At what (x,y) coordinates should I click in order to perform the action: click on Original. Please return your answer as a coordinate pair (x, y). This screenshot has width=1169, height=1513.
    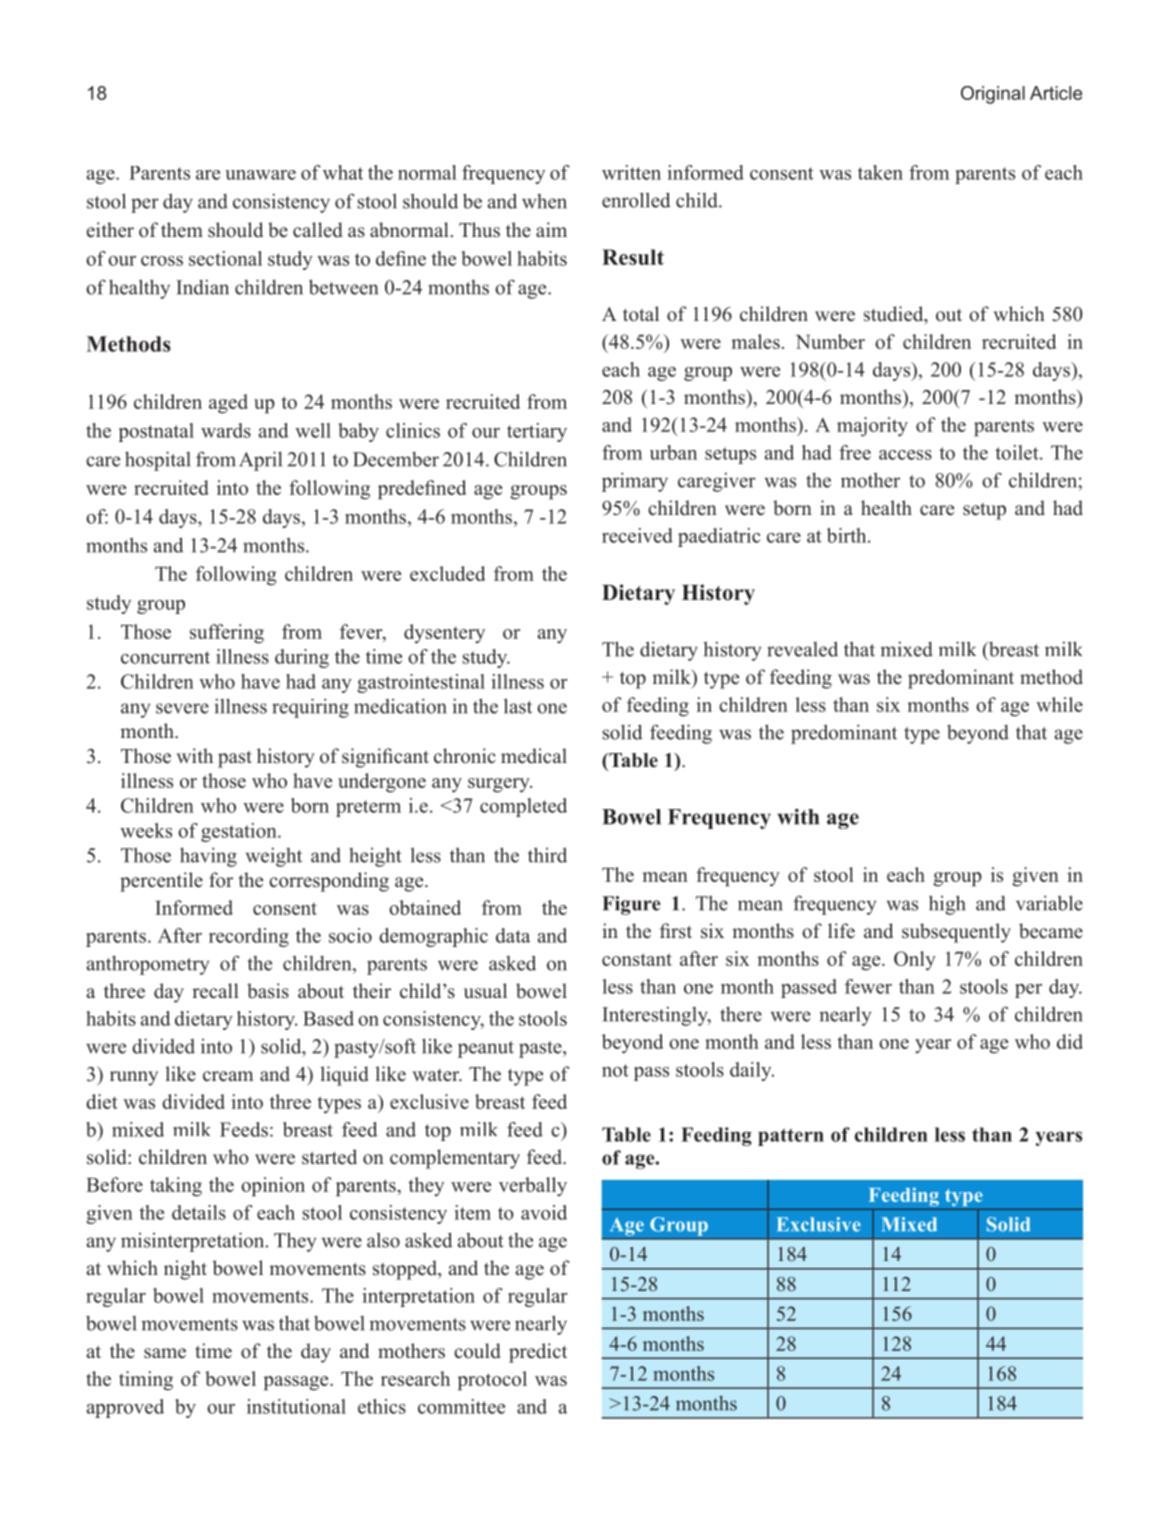
    Looking at the image, I should click on (993, 95).
